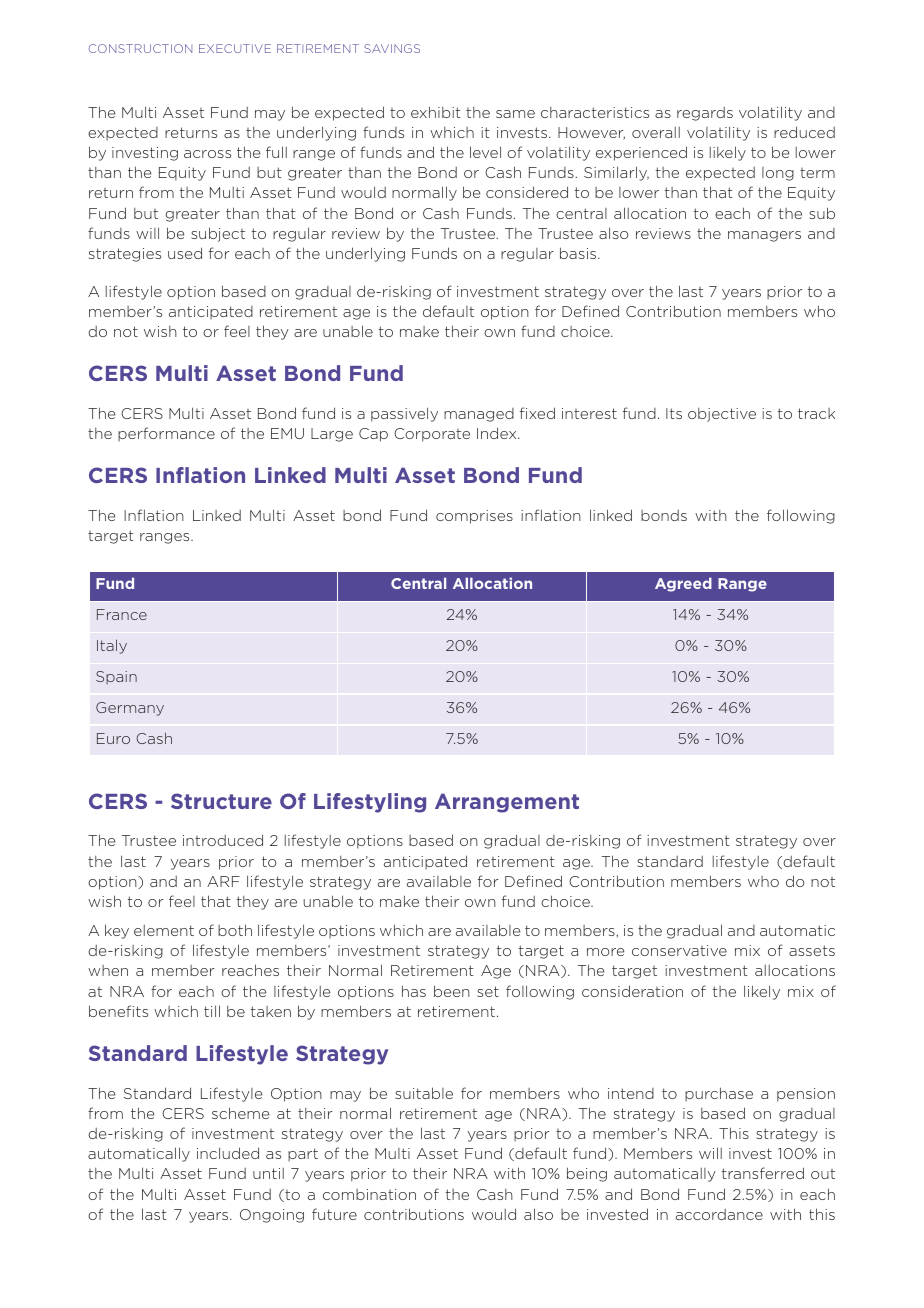 This document has width=924, height=1308. Describe the element at coordinates (722, 415) in the document. I see `objective` at that location.
